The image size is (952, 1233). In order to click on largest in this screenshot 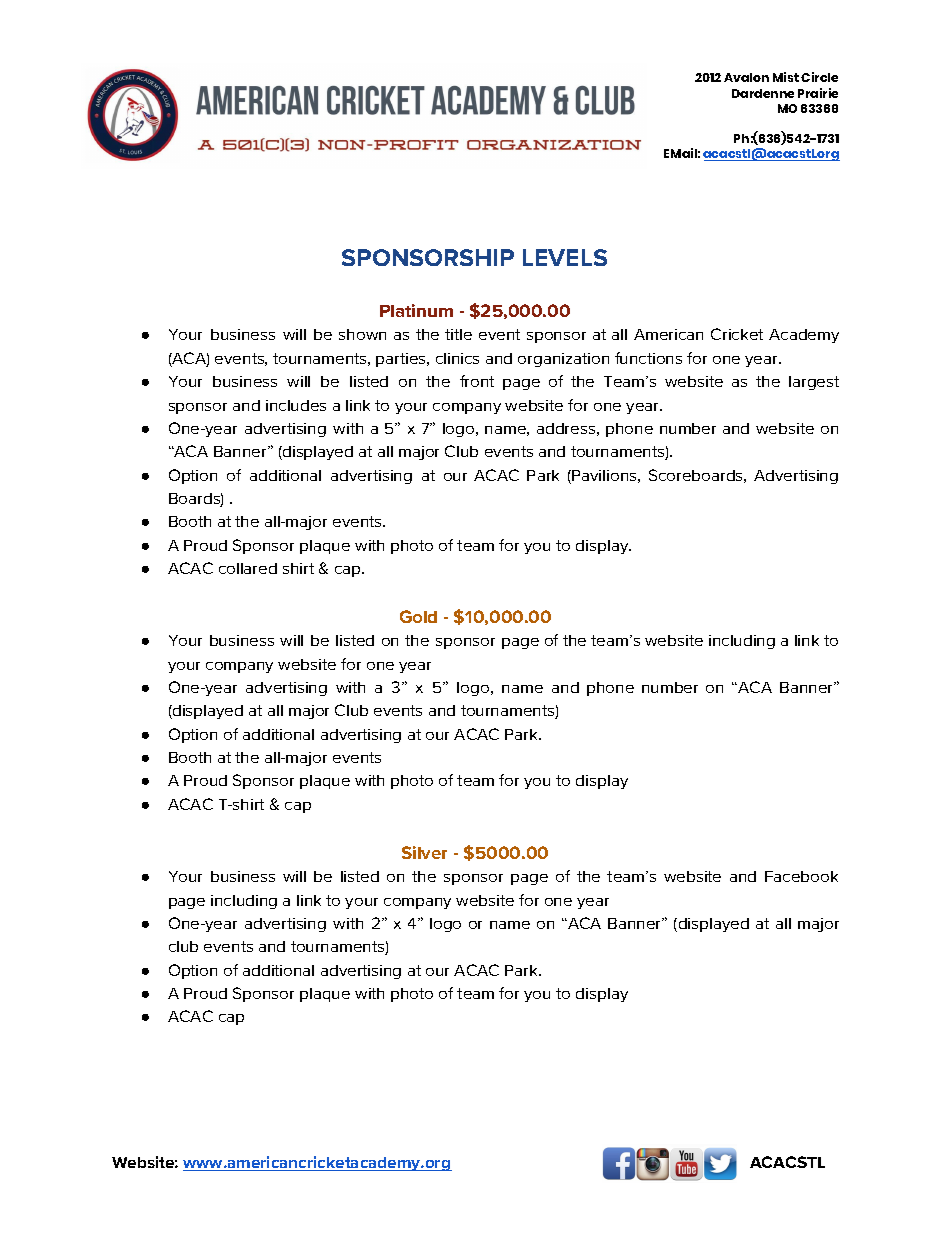, I will do `click(814, 383)`.
